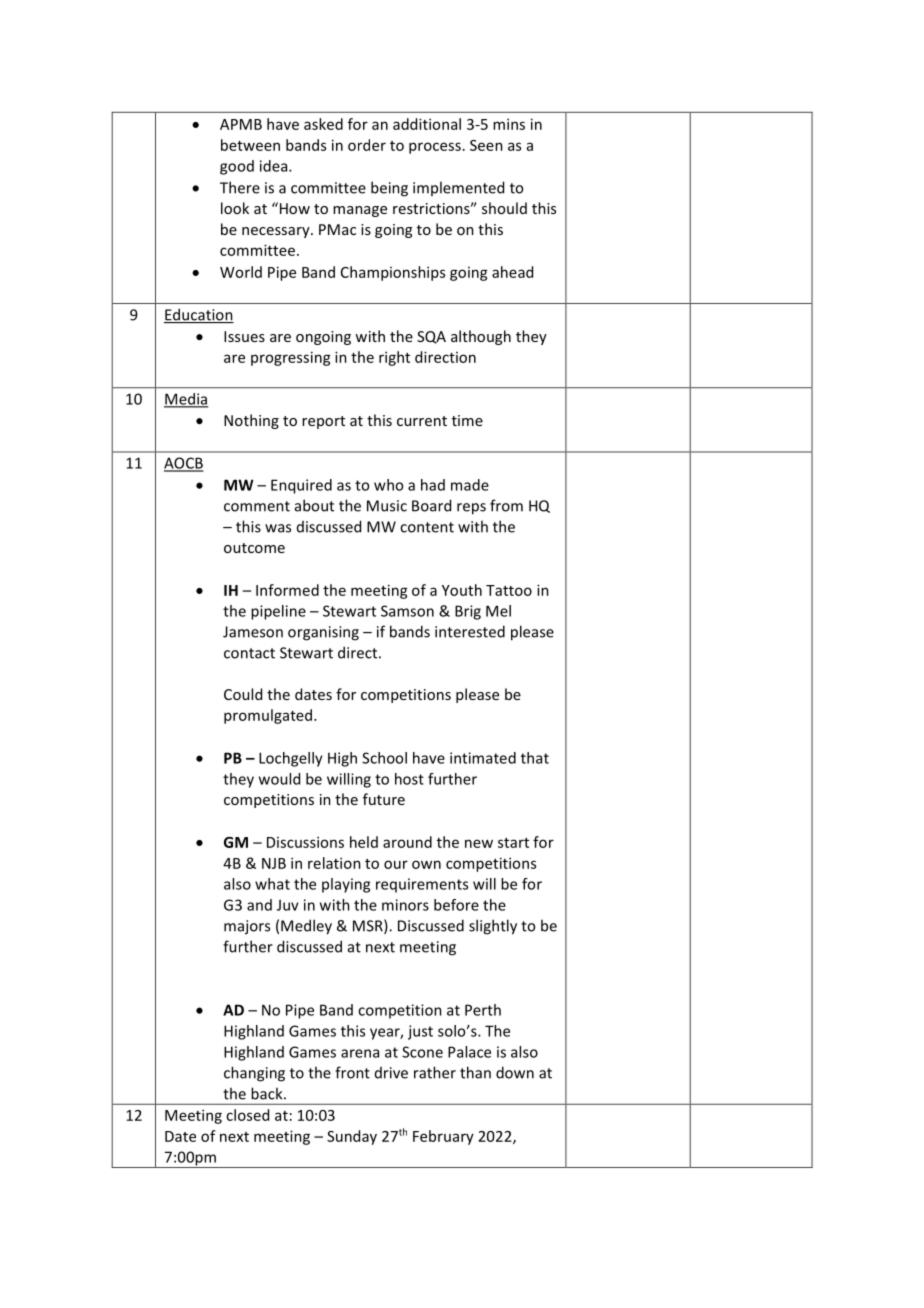 The image size is (924, 1308). What do you see at coordinates (483, 758) in the screenshot?
I see `intimated` at bounding box center [483, 758].
